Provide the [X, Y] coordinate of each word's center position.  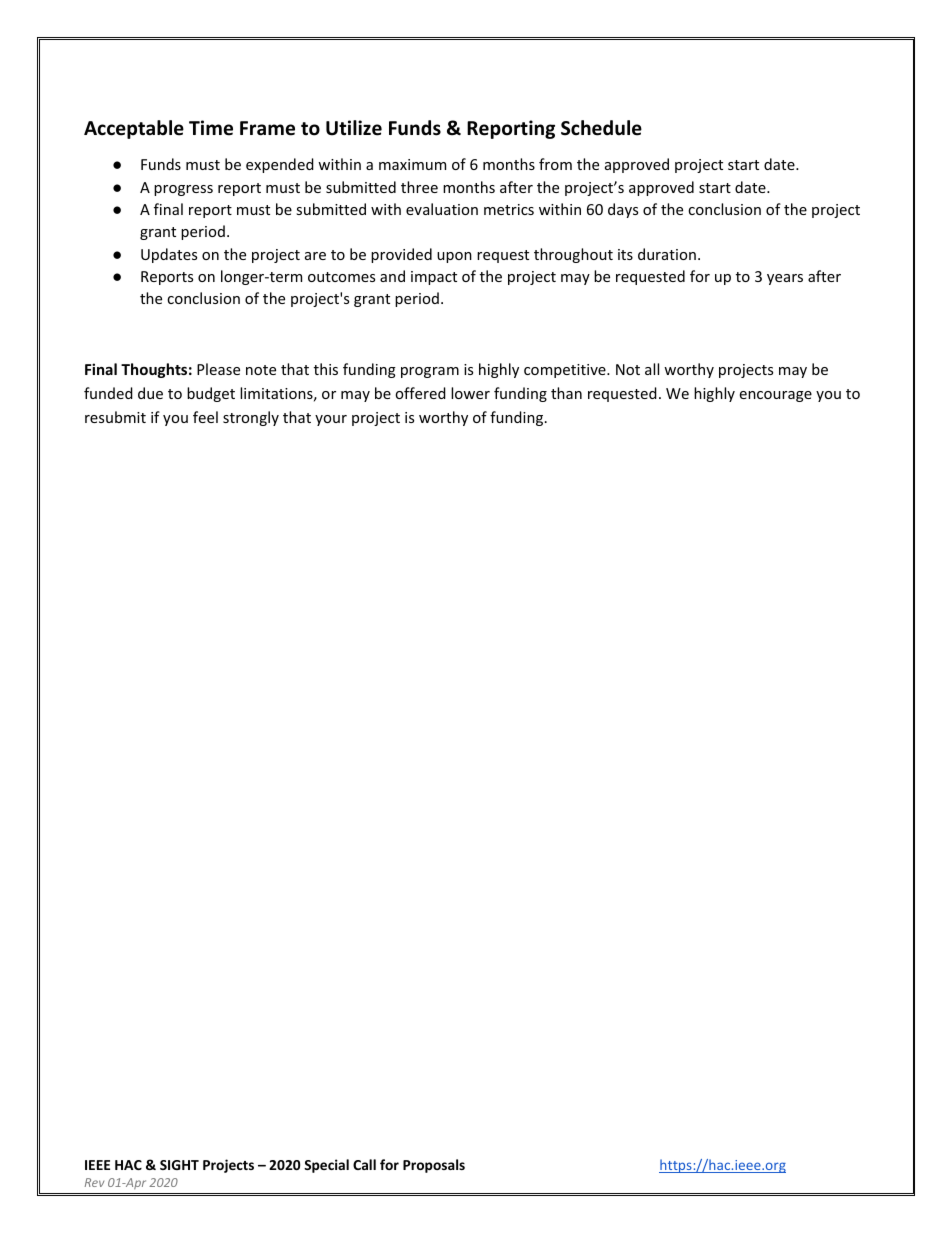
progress [183, 190]
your [331, 420]
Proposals [434, 1166]
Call [364, 1164]
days [623, 210]
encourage [776, 396]
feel [205, 417]
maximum [412, 164]
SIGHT [179, 1165]
